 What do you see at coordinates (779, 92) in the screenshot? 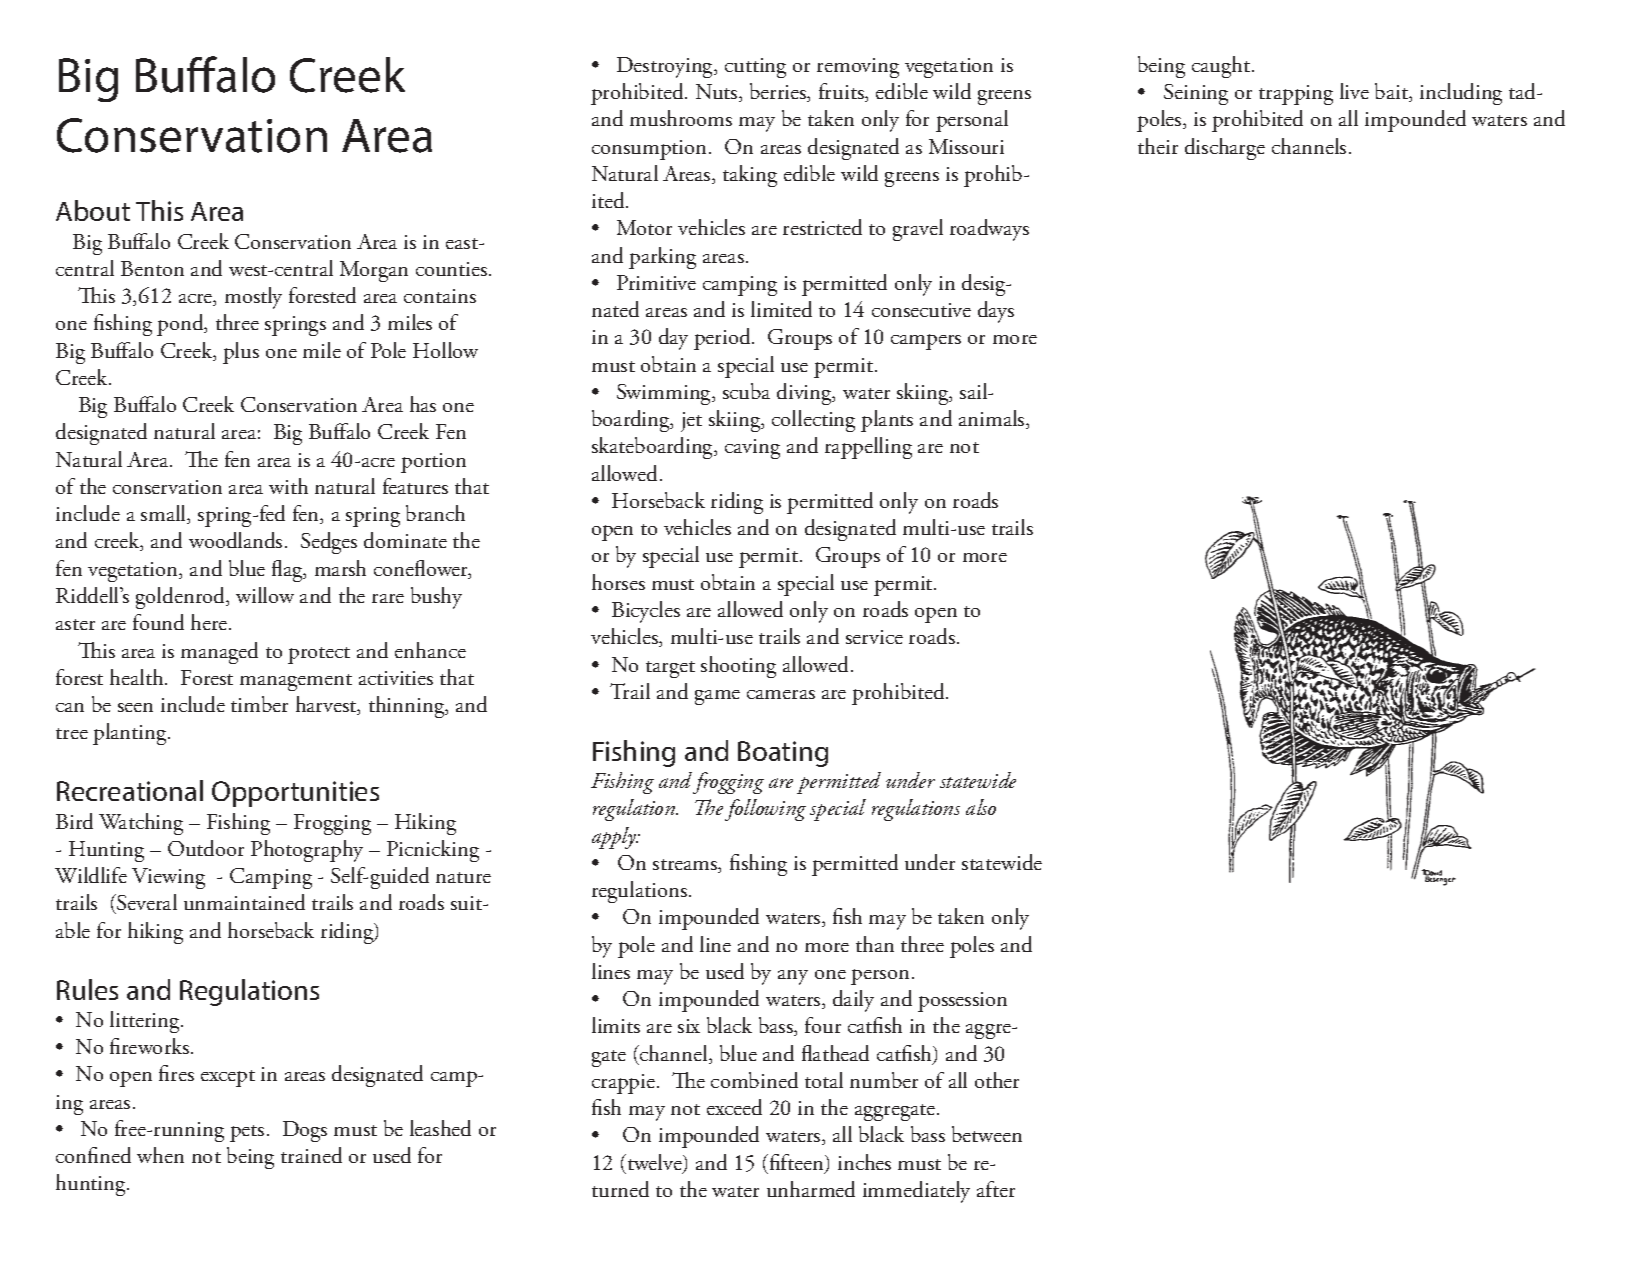
I see `berries` at bounding box center [779, 92].
